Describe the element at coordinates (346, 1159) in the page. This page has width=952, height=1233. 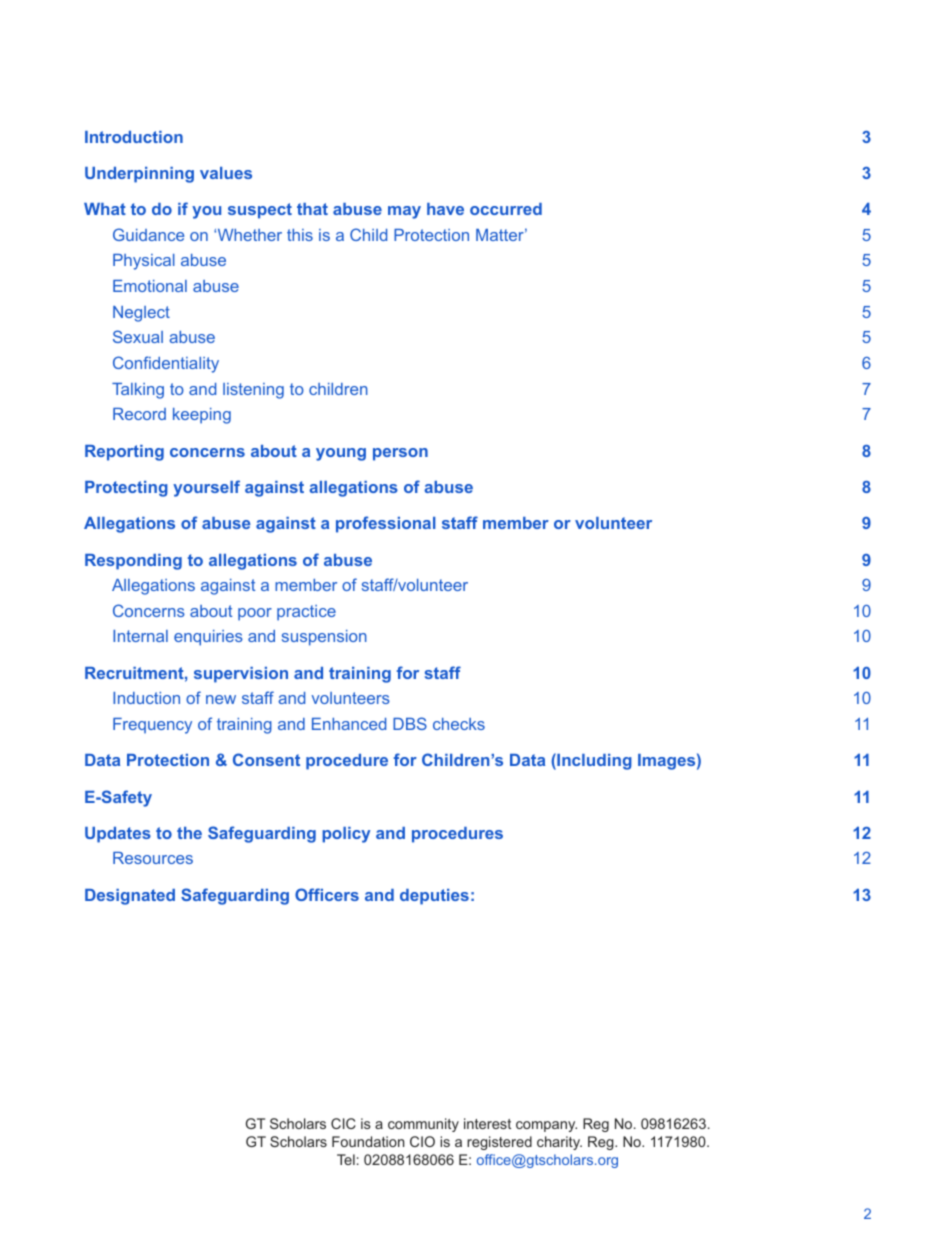
I see `Tel` at that location.
